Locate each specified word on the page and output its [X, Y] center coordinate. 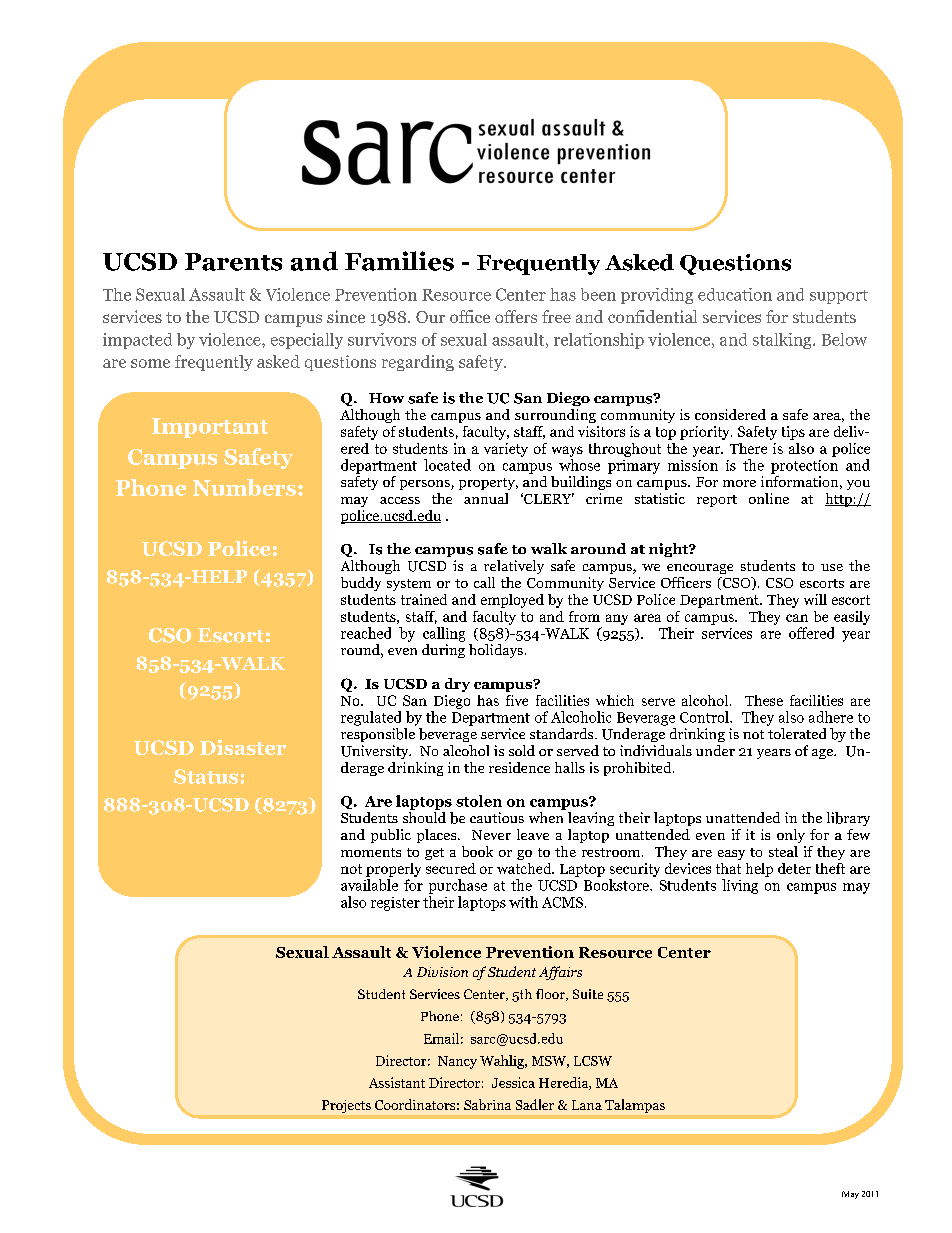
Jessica [513, 1082]
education [735, 294]
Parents [233, 262]
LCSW [593, 1061]
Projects [346, 1106]
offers [516, 316]
